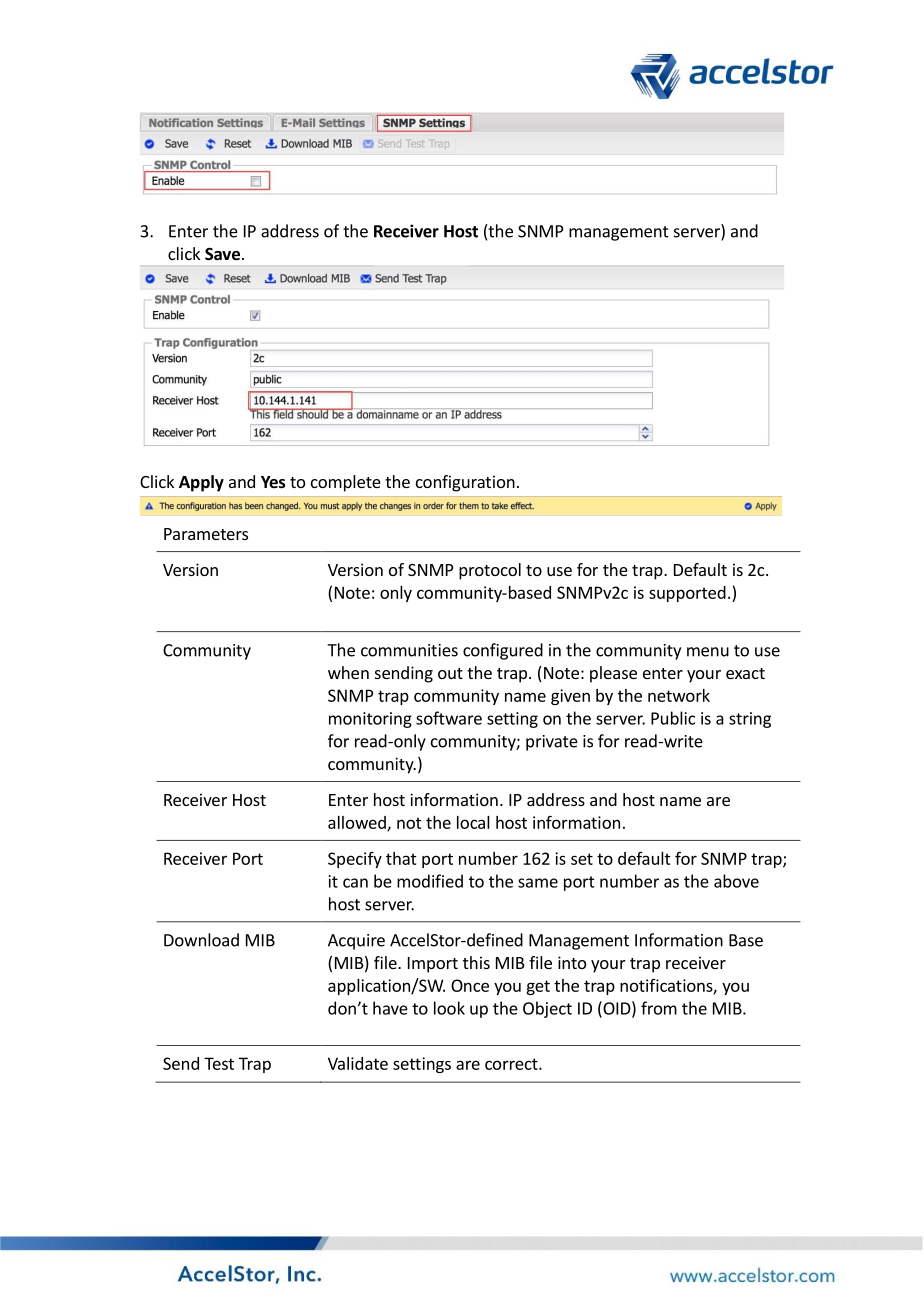  What do you see at coordinates (346, 483) in the screenshot?
I see `complete` at bounding box center [346, 483].
